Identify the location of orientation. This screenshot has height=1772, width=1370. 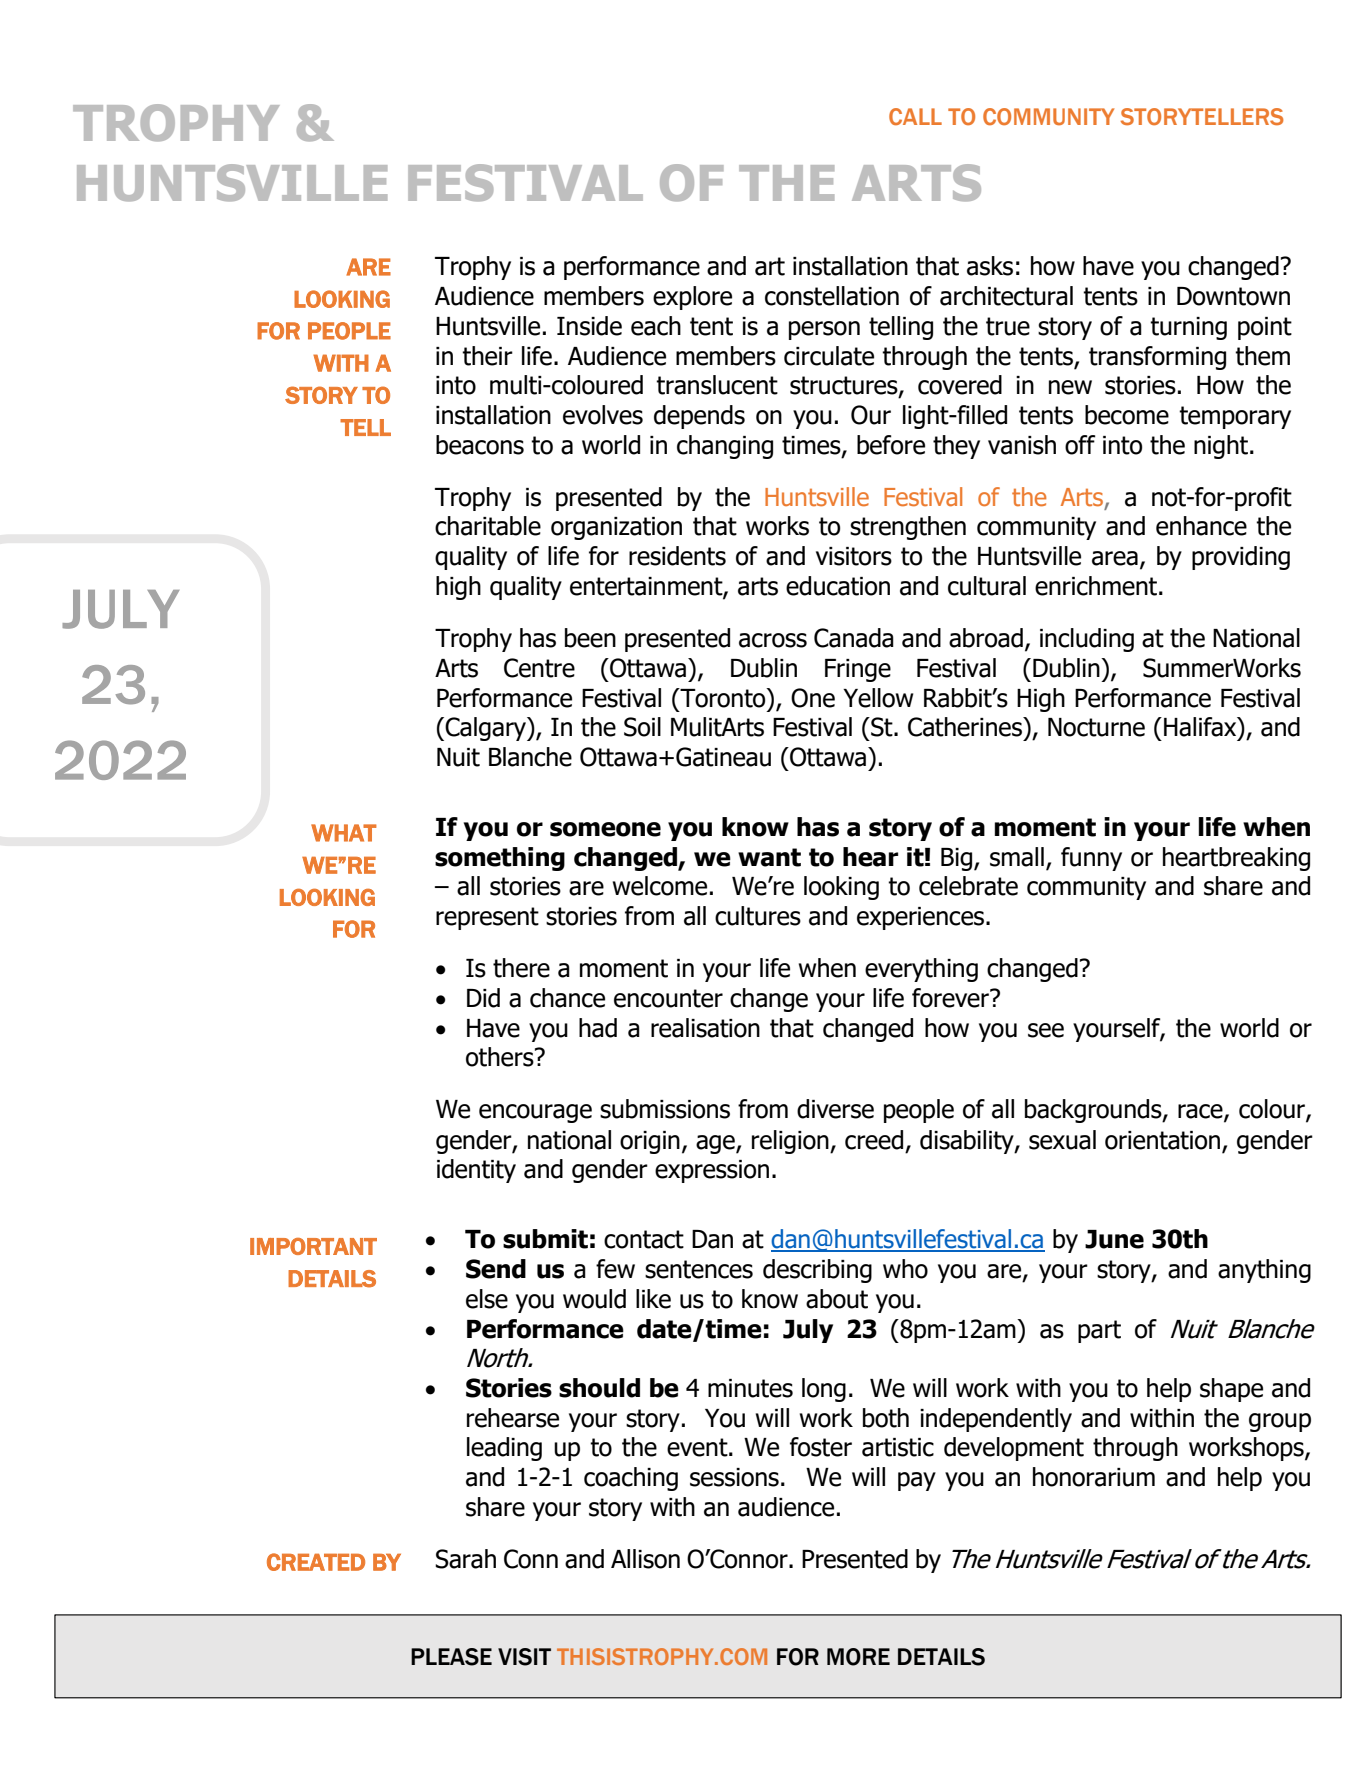
(1162, 1140).
